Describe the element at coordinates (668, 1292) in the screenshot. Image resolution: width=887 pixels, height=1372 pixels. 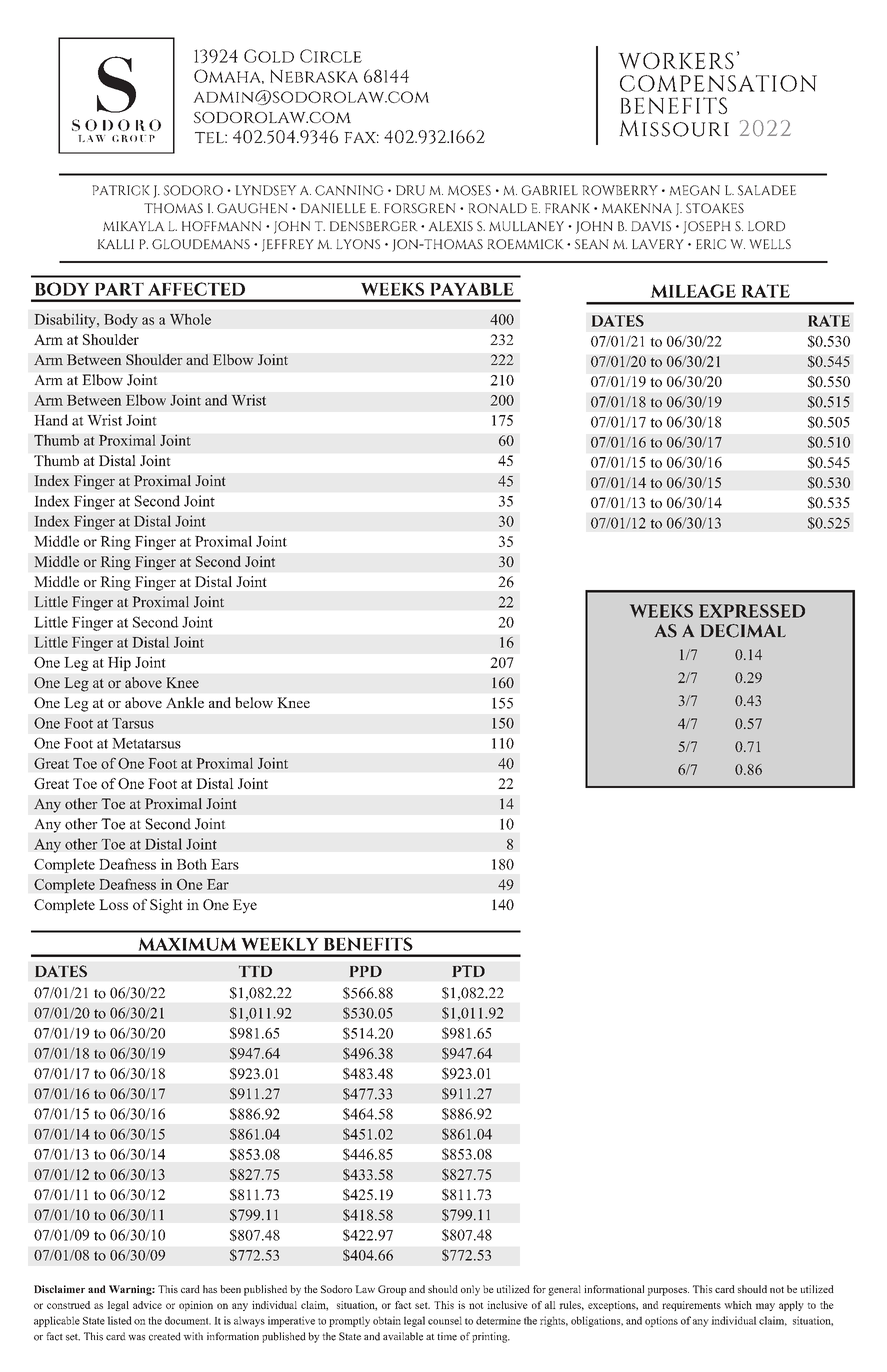
I see `purposes` at that location.
